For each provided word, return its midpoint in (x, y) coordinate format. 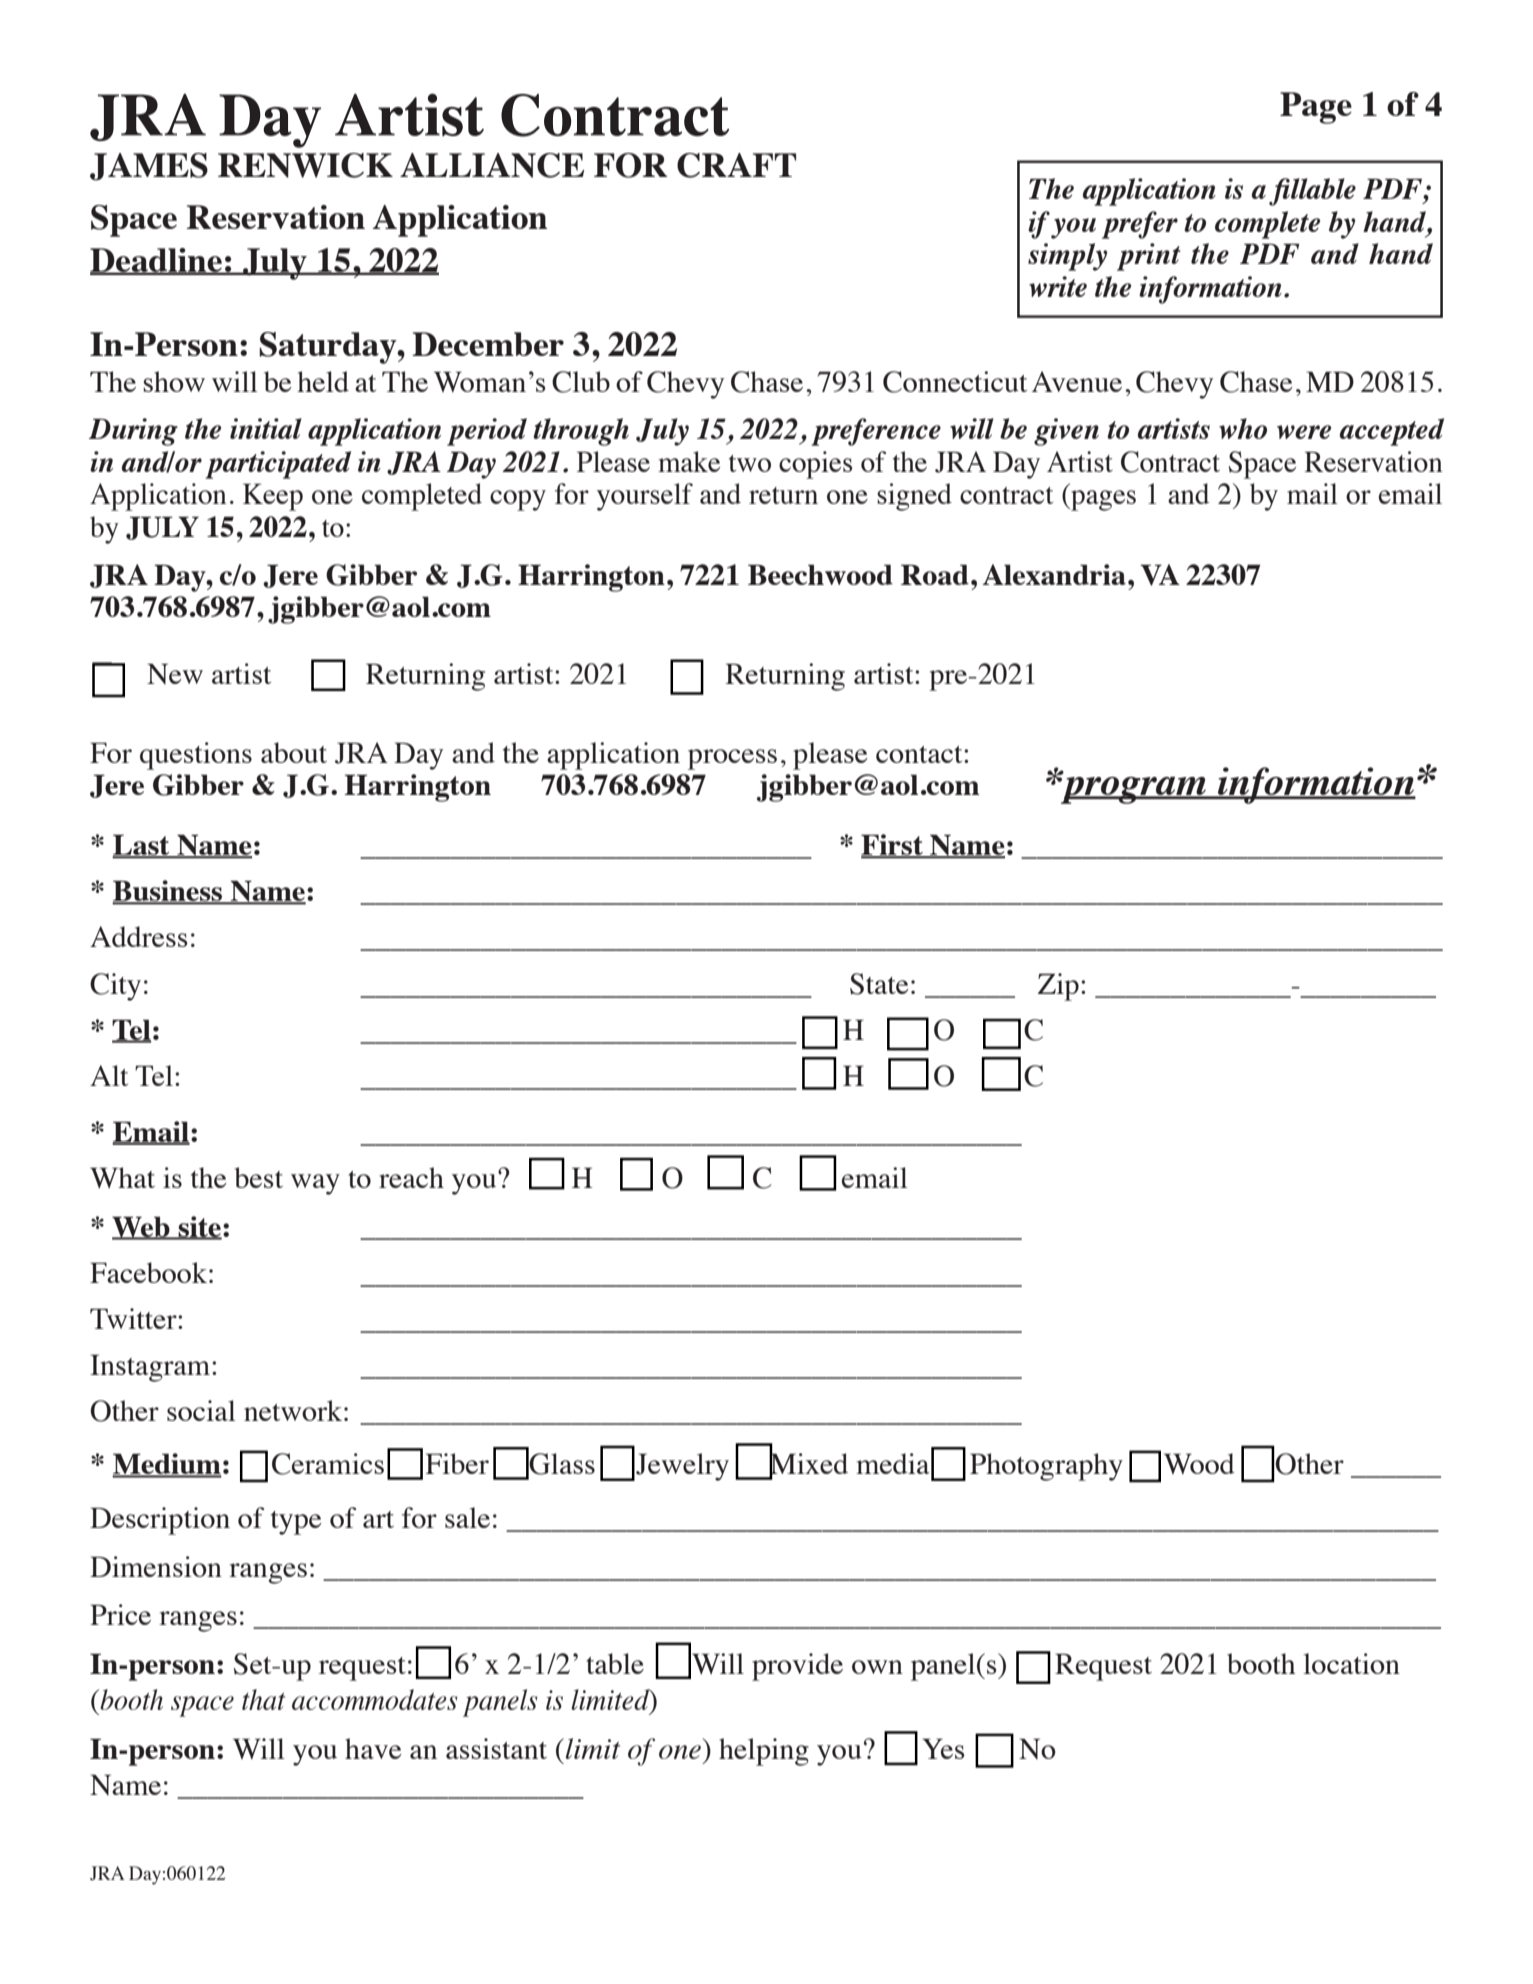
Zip (1058, 987)
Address (139, 936)
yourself (645, 497)
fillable (1312, 192)
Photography (1046, 1467)
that (263, 1699)
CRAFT (736, 165)
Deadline (157, 261)
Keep (273, 497)
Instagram (151, 1368)
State (879, 984)
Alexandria (1054, 574)
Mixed (808, 1464)
